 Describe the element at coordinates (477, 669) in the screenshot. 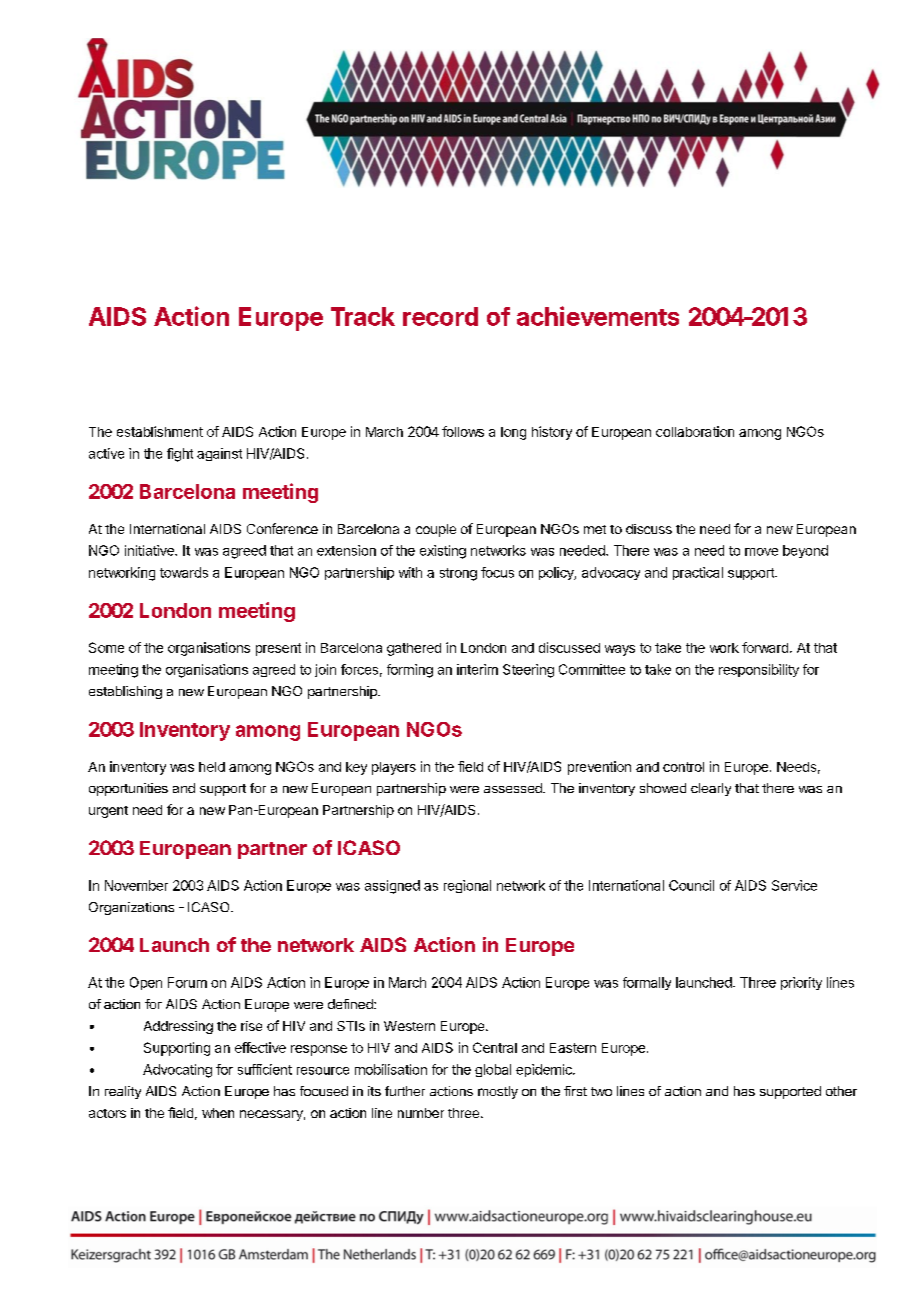

I see `interim` at that location.
